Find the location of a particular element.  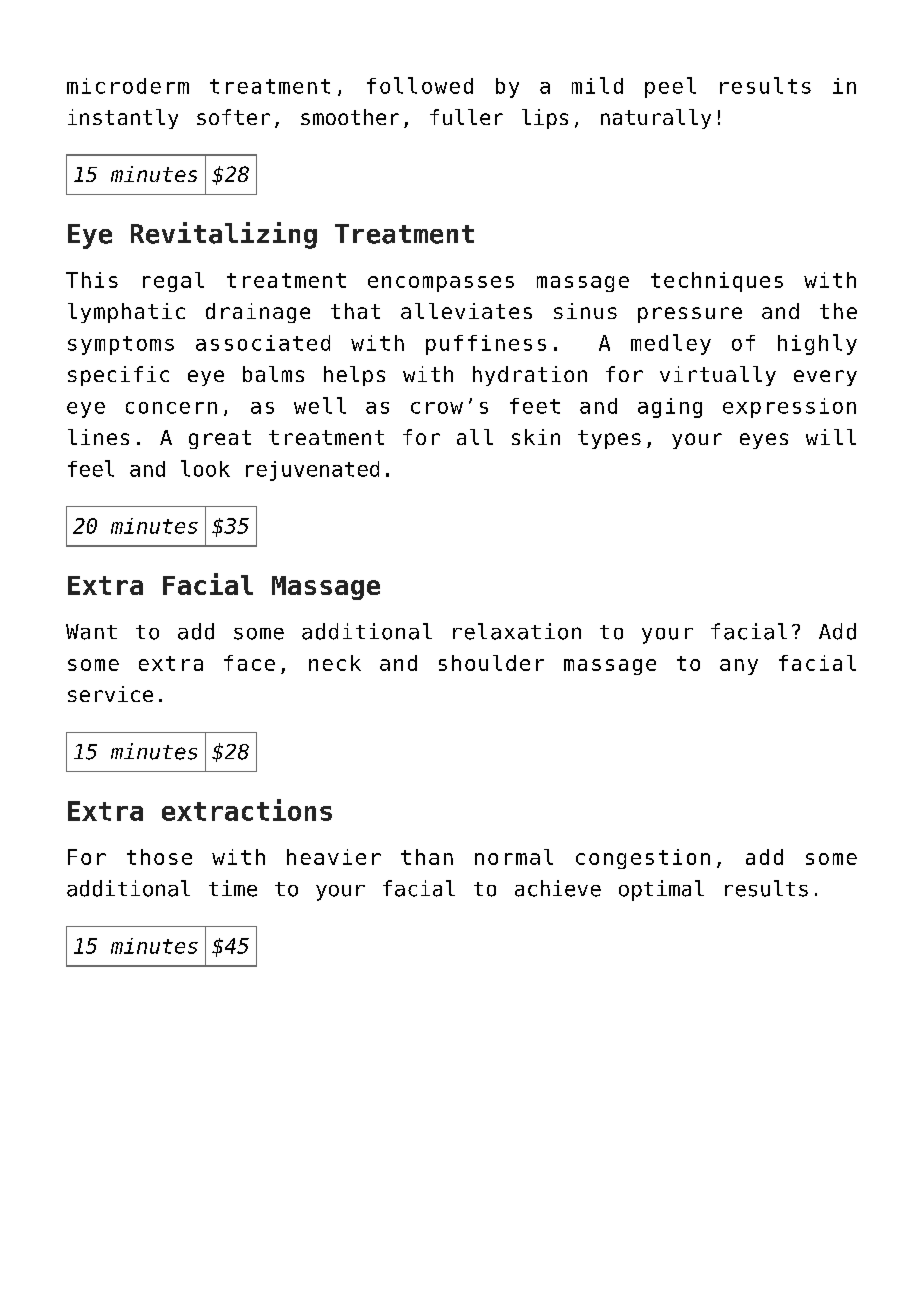

fuller is located at coordinates (466, 117).
